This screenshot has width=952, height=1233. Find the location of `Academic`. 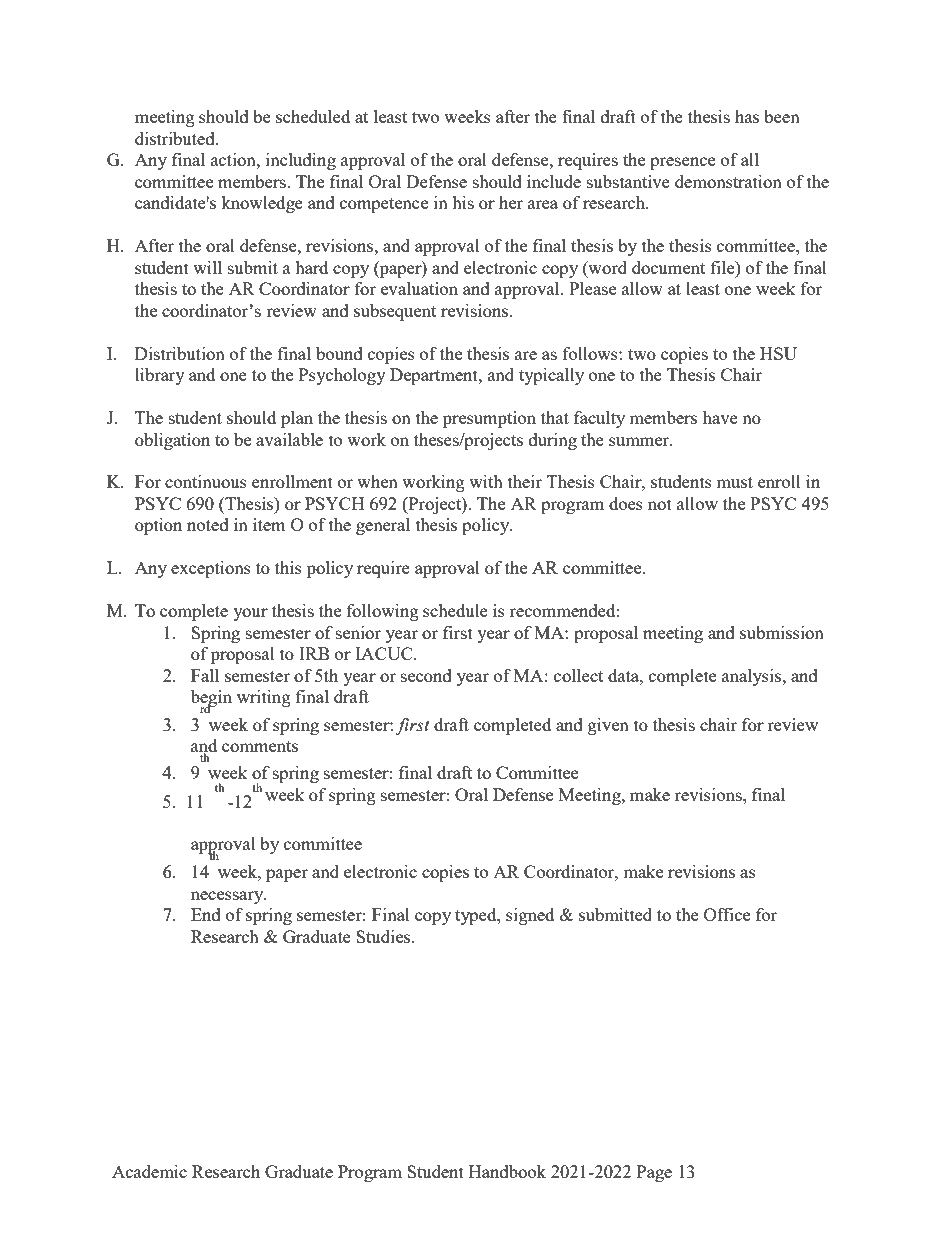

Academic is located at coordinates (149, 1171).
